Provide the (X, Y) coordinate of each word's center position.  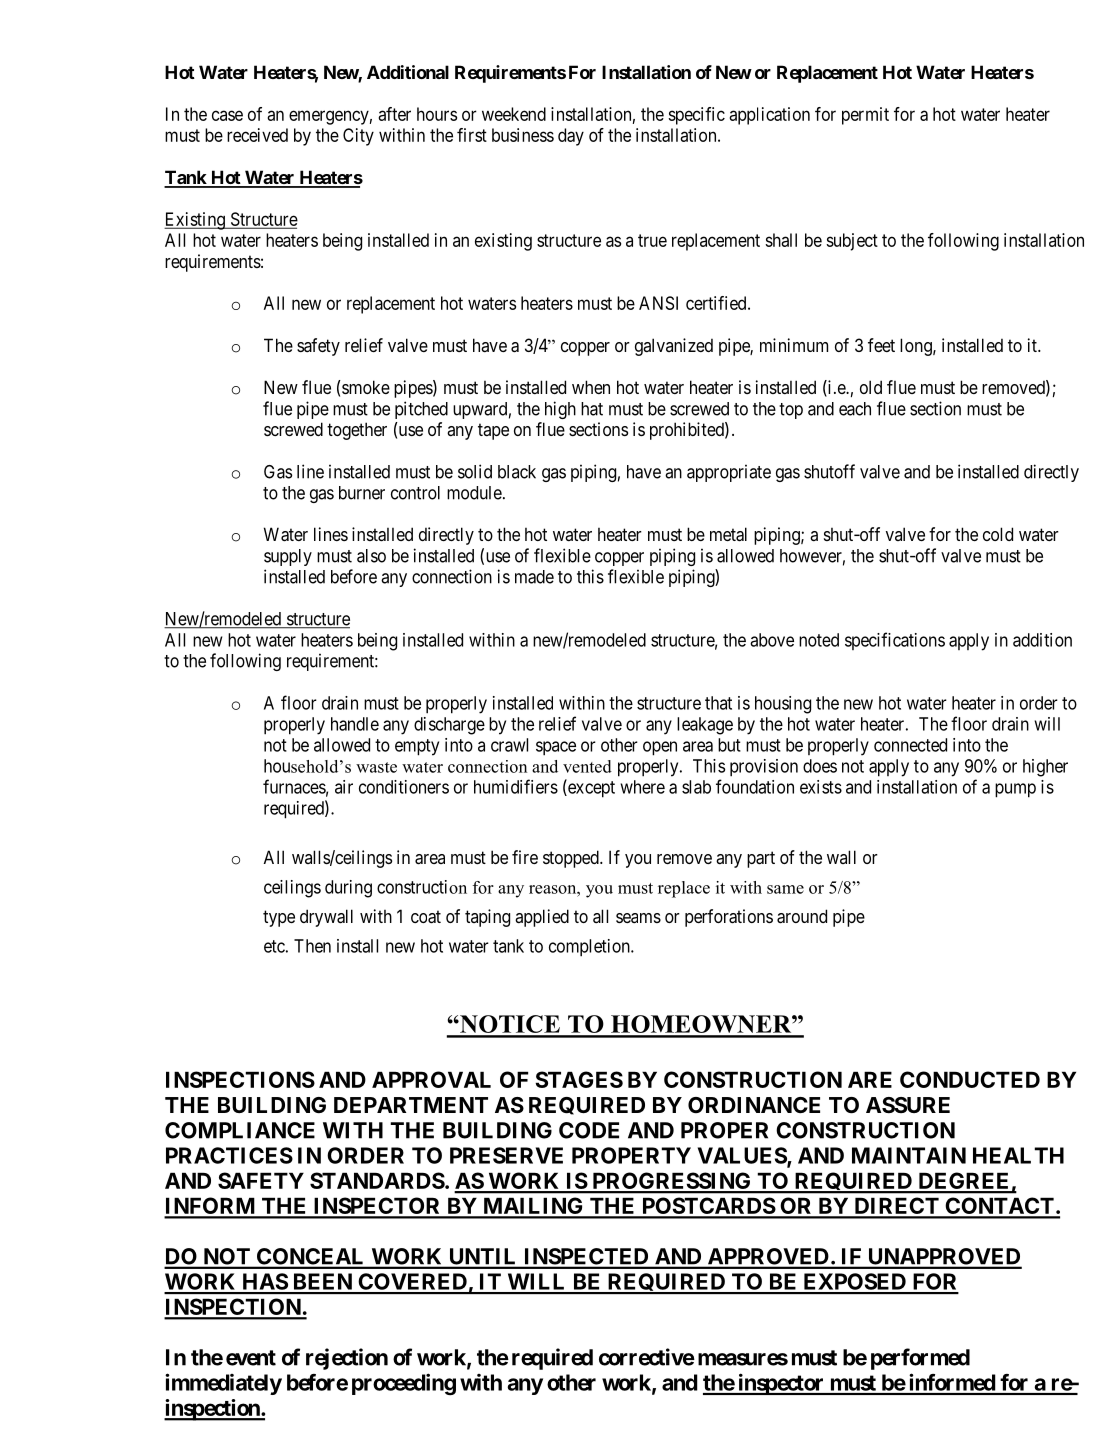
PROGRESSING (672, 1182)
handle (355, 724)
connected (910, 745)
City (358, 137)
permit (865, 116)
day (571, 137)
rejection (347, 1359)
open (660, 748)
